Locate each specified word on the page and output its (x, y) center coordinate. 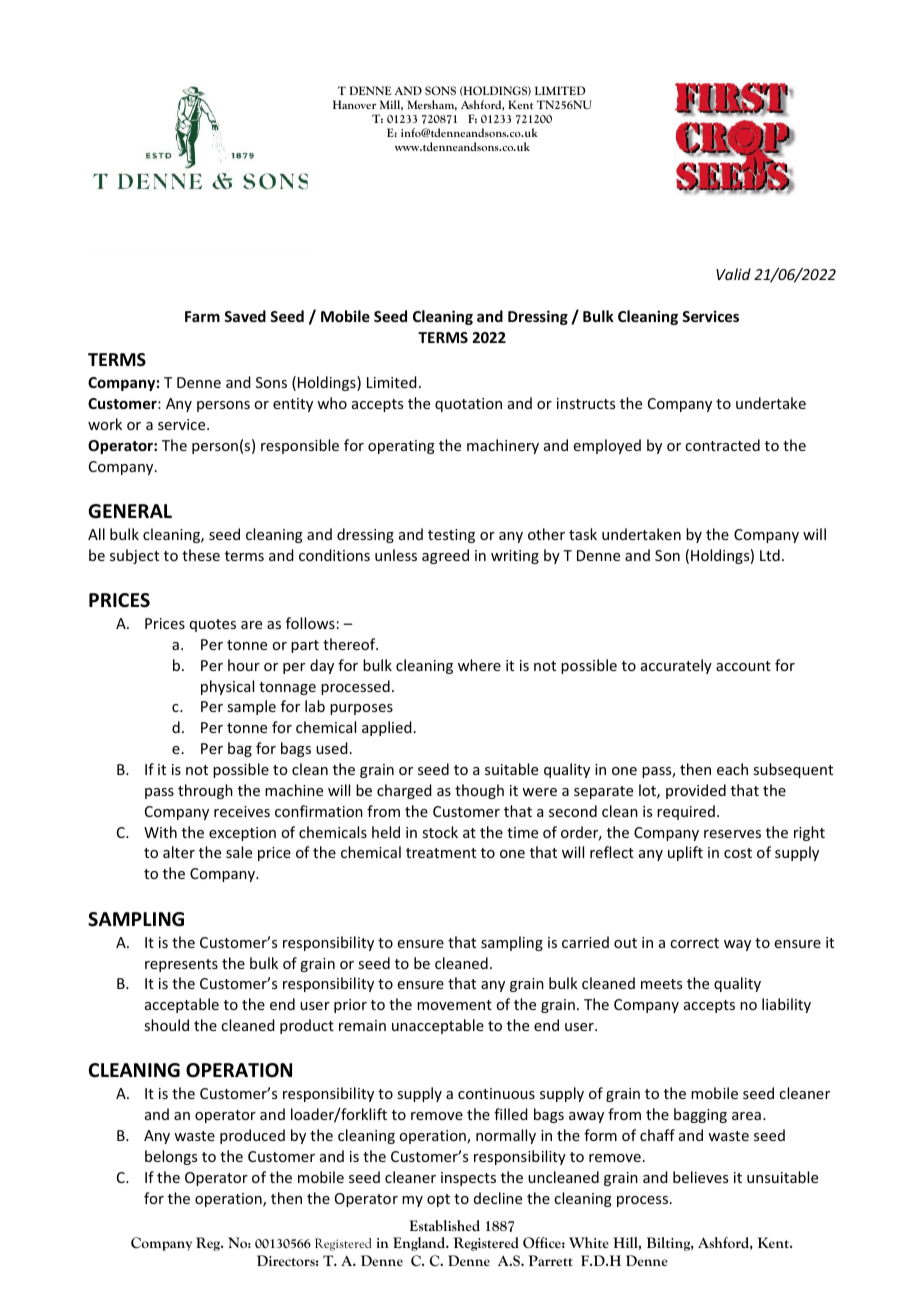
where (479, 665)
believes (700, 1177)
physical (227, 687)
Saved (245, 316)
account (743, 666)
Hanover (354, 104)
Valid (733, 274)
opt (438, 1200)
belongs (171, 1157)
